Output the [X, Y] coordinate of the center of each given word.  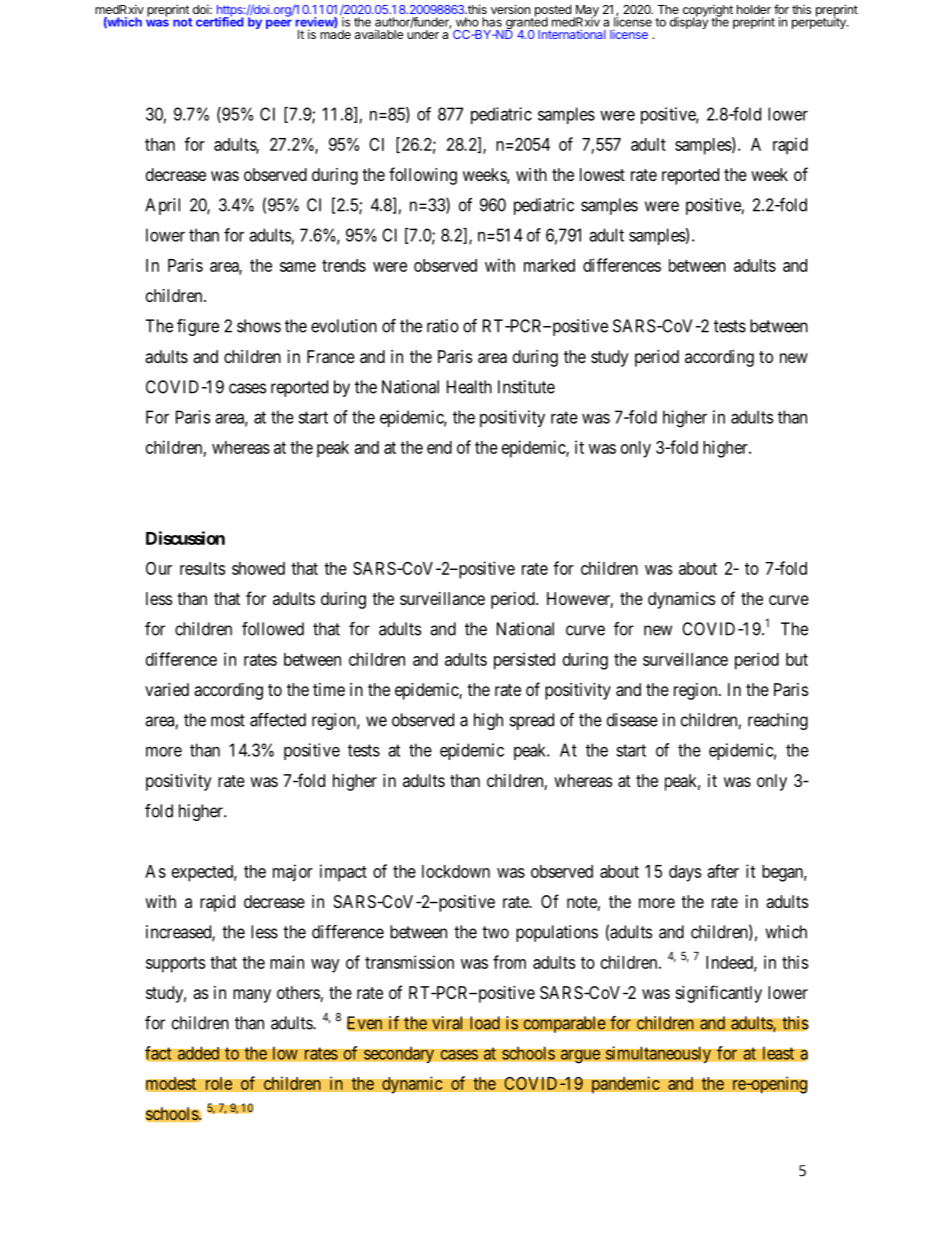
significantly [719, 994]
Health [469, 387]
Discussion [185, 538]
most [228, 720]
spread [531, 721]
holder [754, 9]
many [252, 996]
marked [549, 265]
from [509, 962]
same [298, 267]
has [492, 22]
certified [220, 21]
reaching [778, 721]
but [797, 659]
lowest [602, 174]
